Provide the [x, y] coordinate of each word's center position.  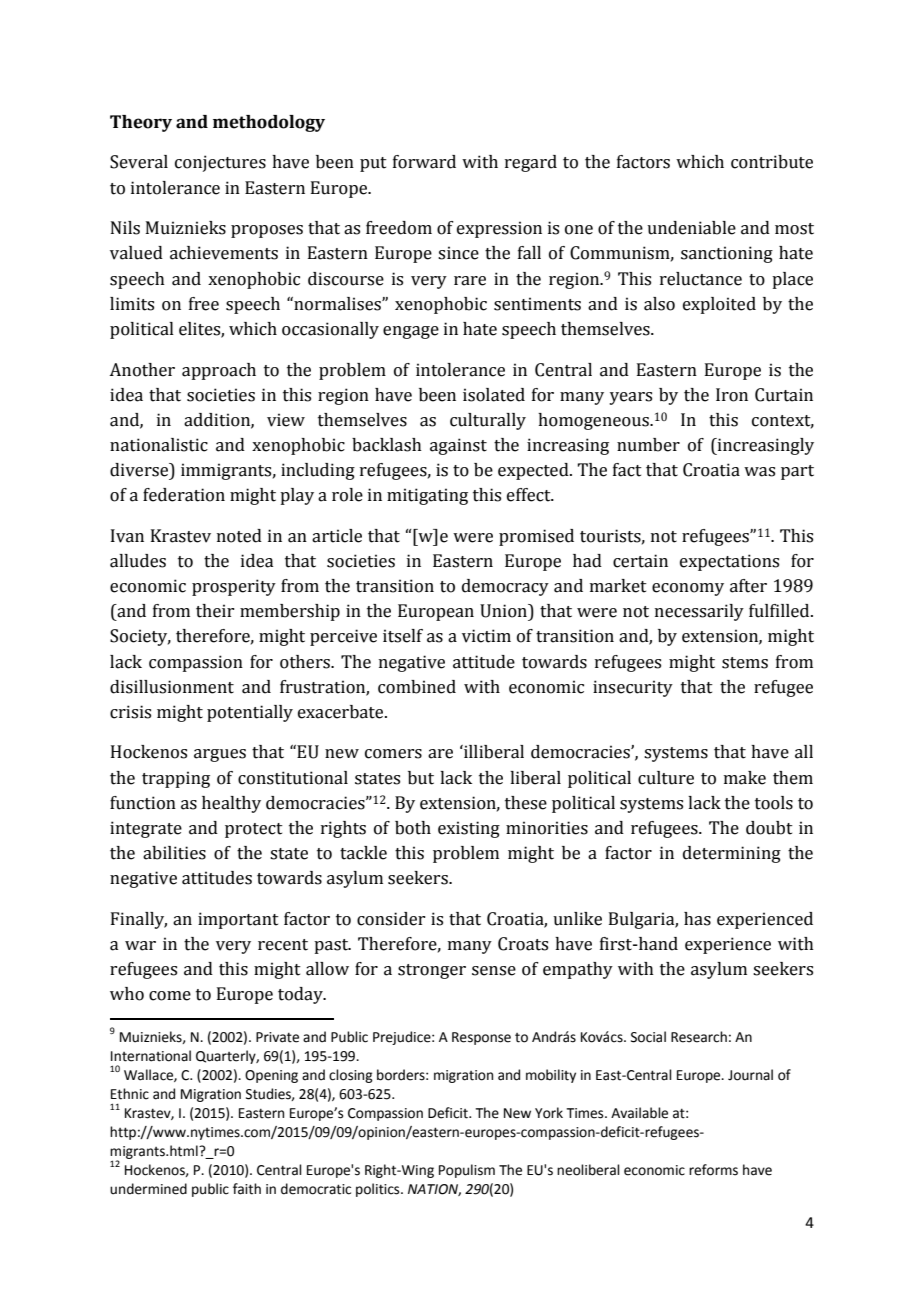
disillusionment [172, 687]
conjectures [220, 163]
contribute [772, 162]
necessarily [699, 612]
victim [486, 636]
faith [247, 1189]
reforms [713, 1170]
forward [424, 162]
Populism [467, 1171]
